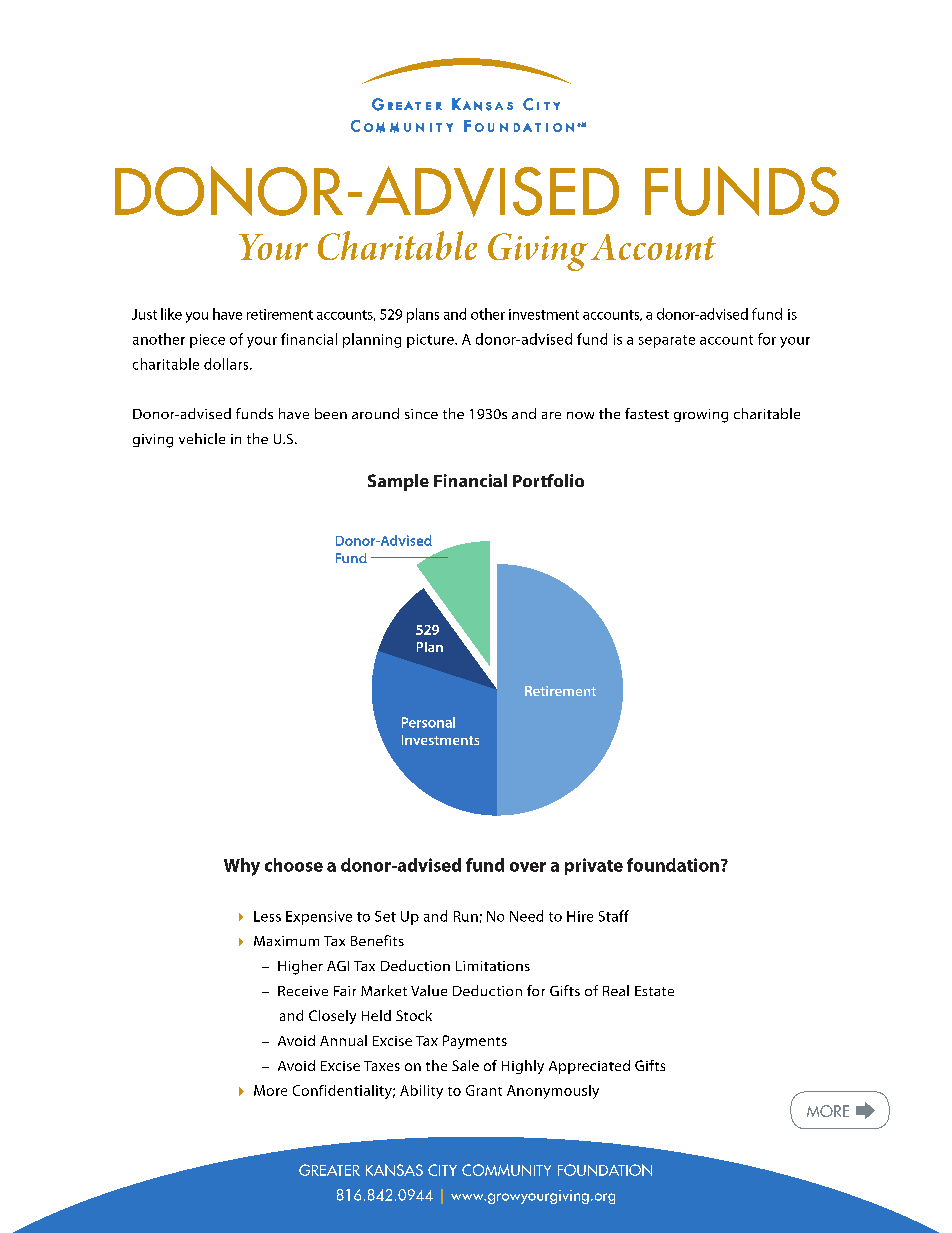 The height and width of the page is (1233, 952). Describe the element at coordinates (329, 1170) in the page. I see `GREATER` at that location.
